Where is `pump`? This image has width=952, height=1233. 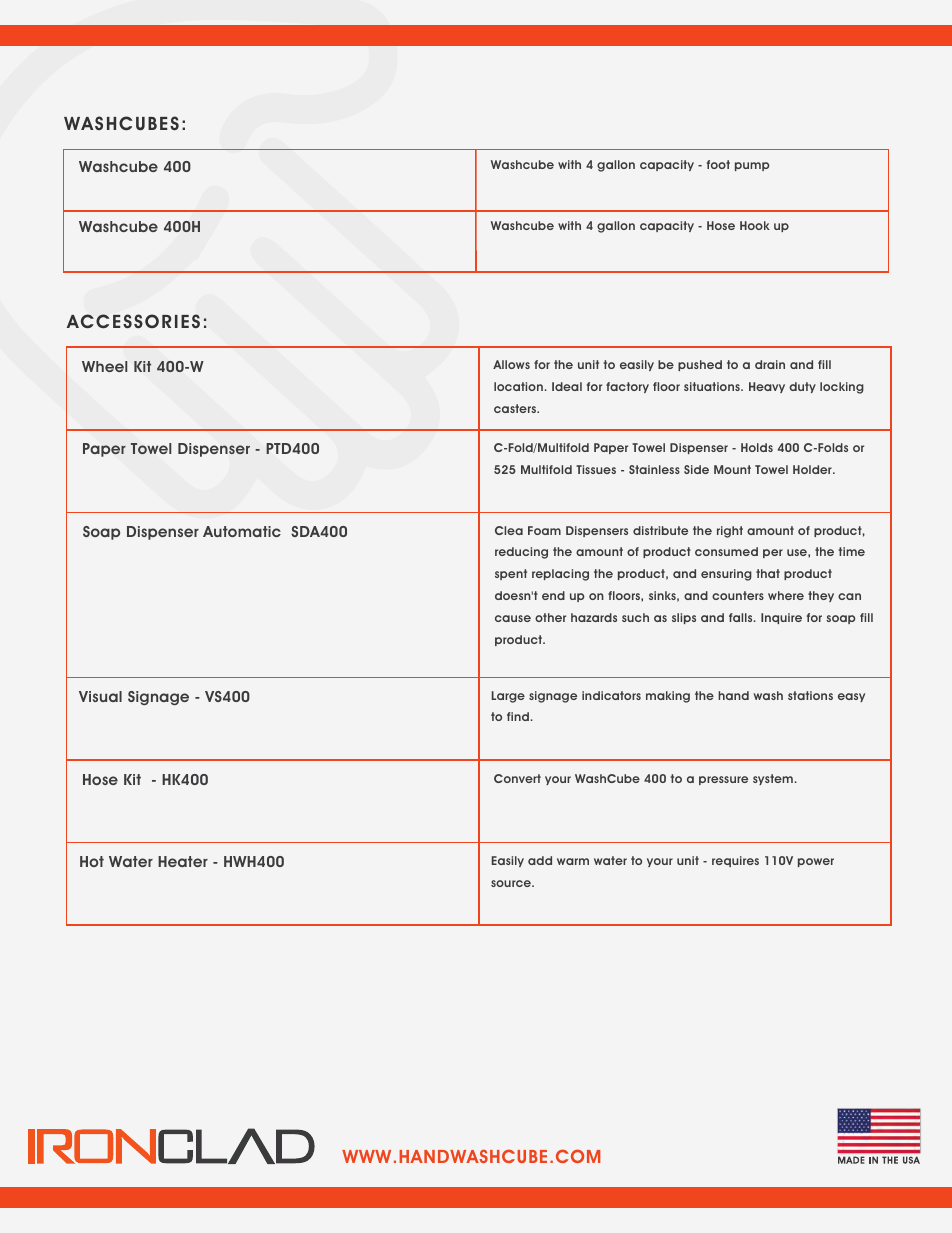 pump is located at coordinates (752, 166).
